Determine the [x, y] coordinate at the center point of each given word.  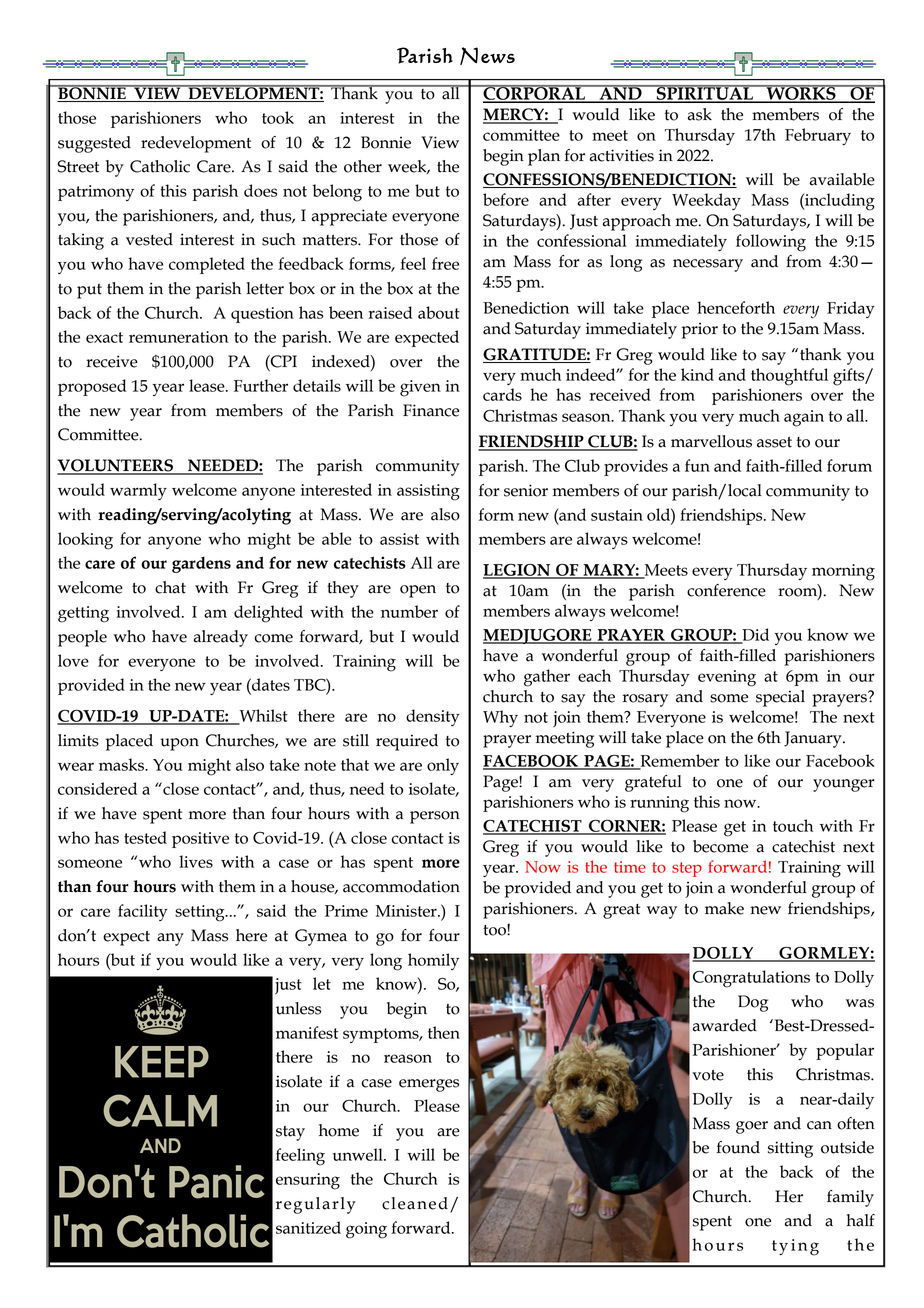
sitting [790, 1149]
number [409, 611]
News [487, 56]
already [221, 638]
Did [754, 635]
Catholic [160, 166]
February [818, 136]
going [366, 1230]
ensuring [308, 1181]
